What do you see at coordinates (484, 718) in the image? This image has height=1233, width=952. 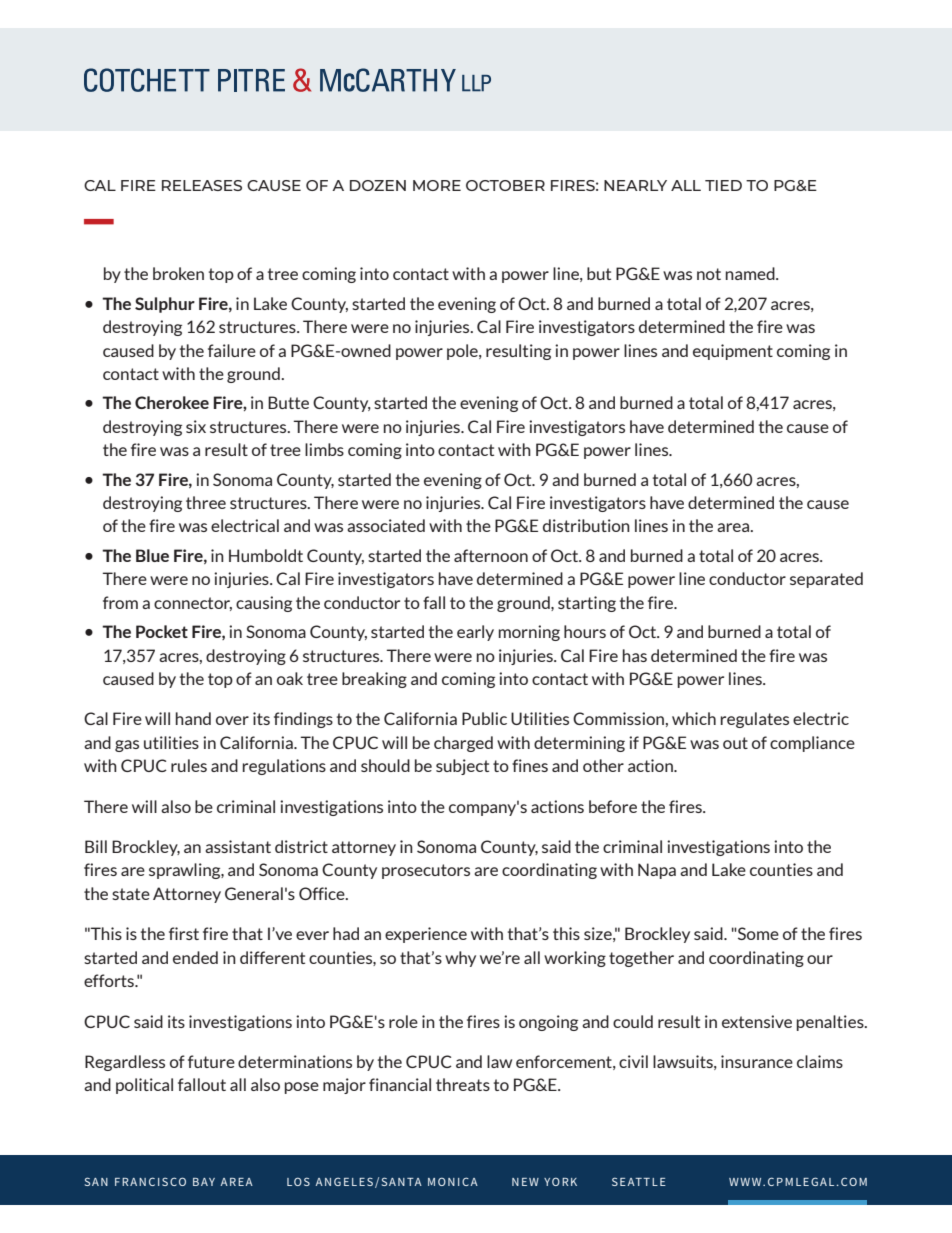 I see `Public` at bounding box center [484, 718].
